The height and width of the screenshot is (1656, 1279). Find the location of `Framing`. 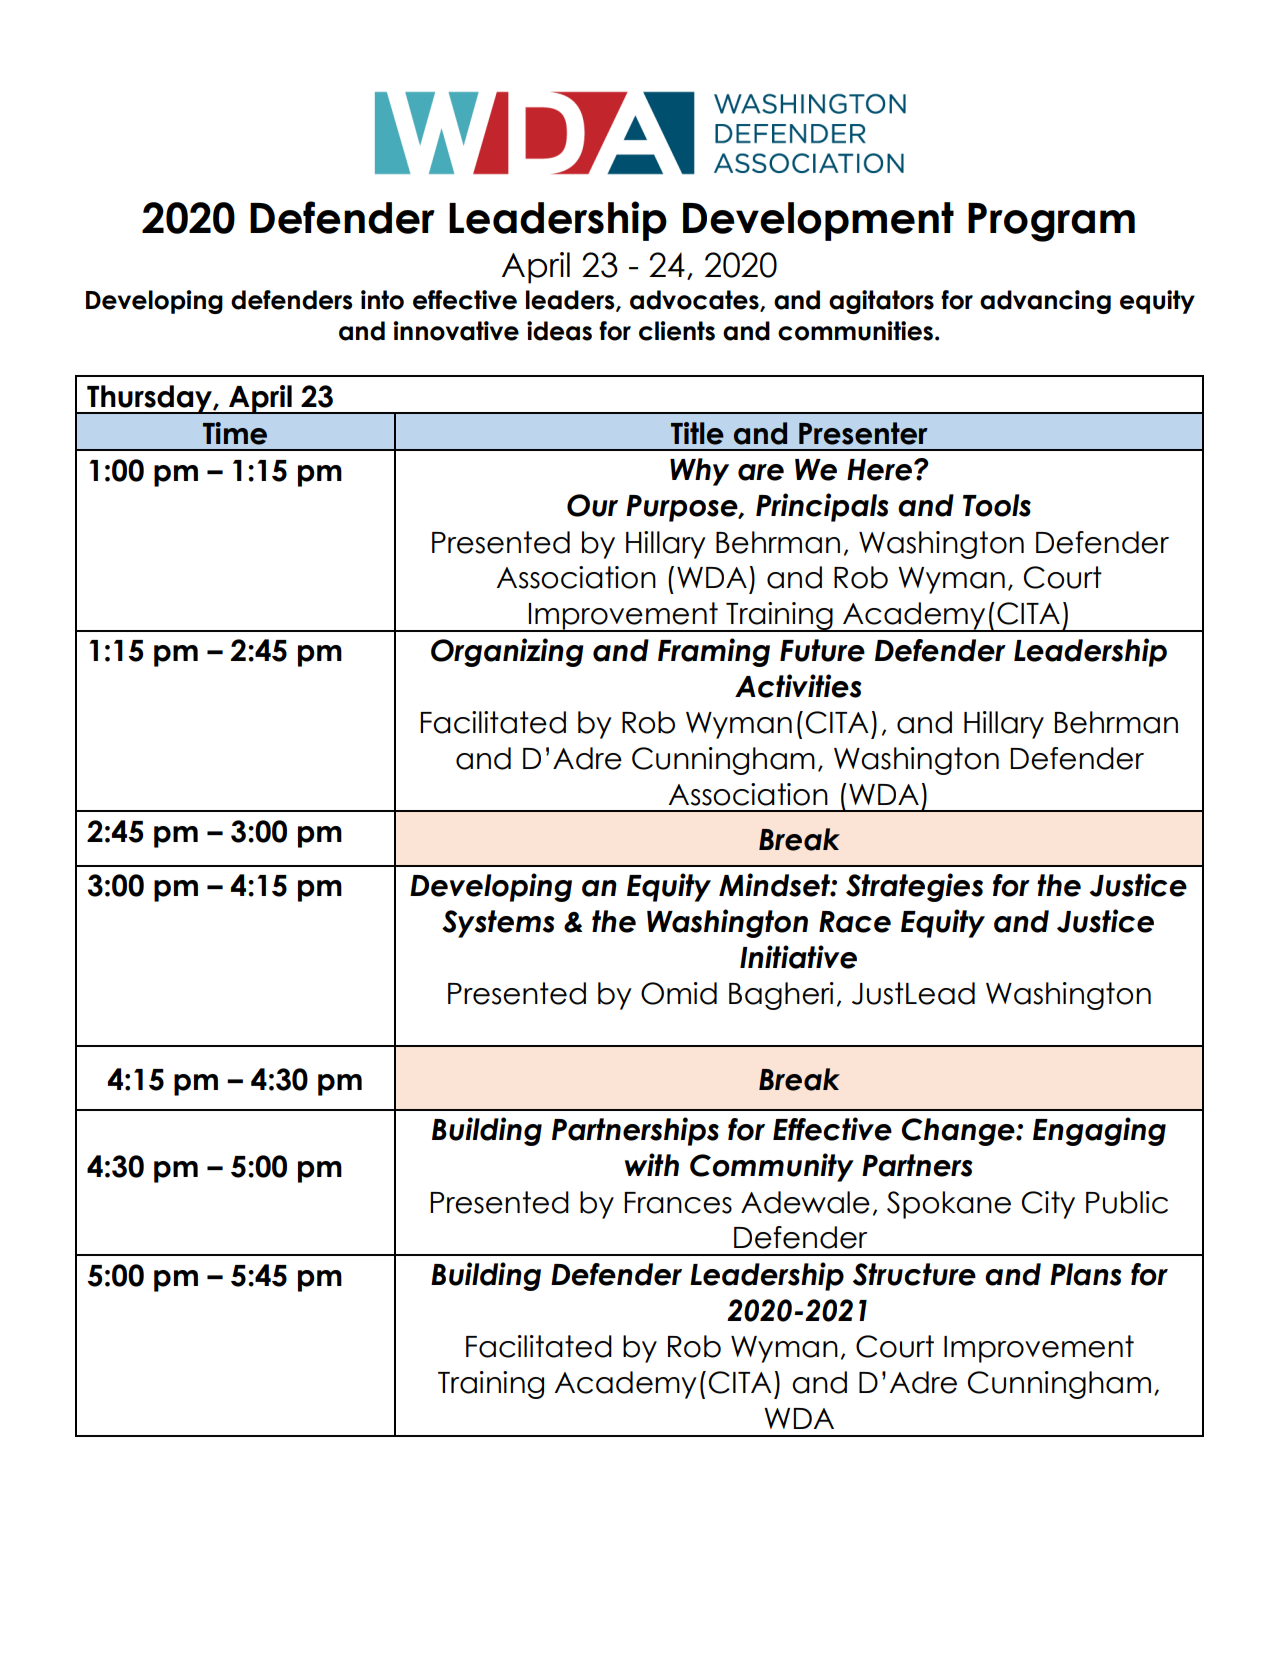

Framing is located at coordinates (714, 652).
